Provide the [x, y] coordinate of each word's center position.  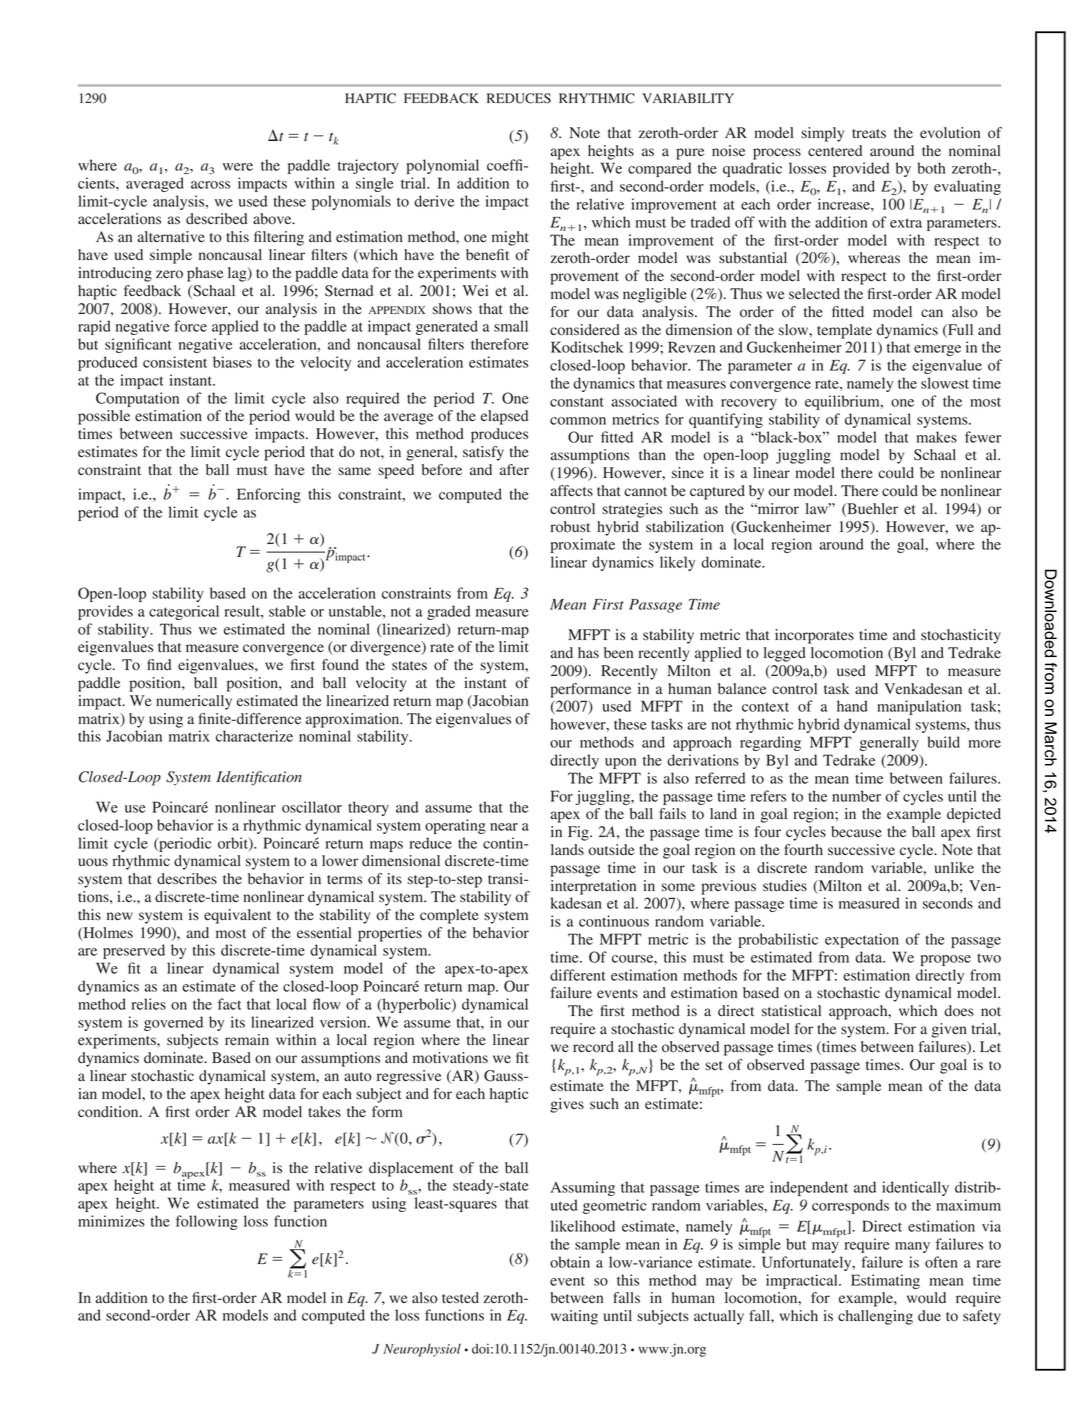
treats [869, 133]
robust [570, 527]
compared [659, 169]
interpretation [593, 887]
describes [187, 879]
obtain [570, 1262]
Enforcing [269, 495]
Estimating [885, 1281]
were [238, 167]
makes [937, 437]
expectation [862, 940]
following [207, 1222]
